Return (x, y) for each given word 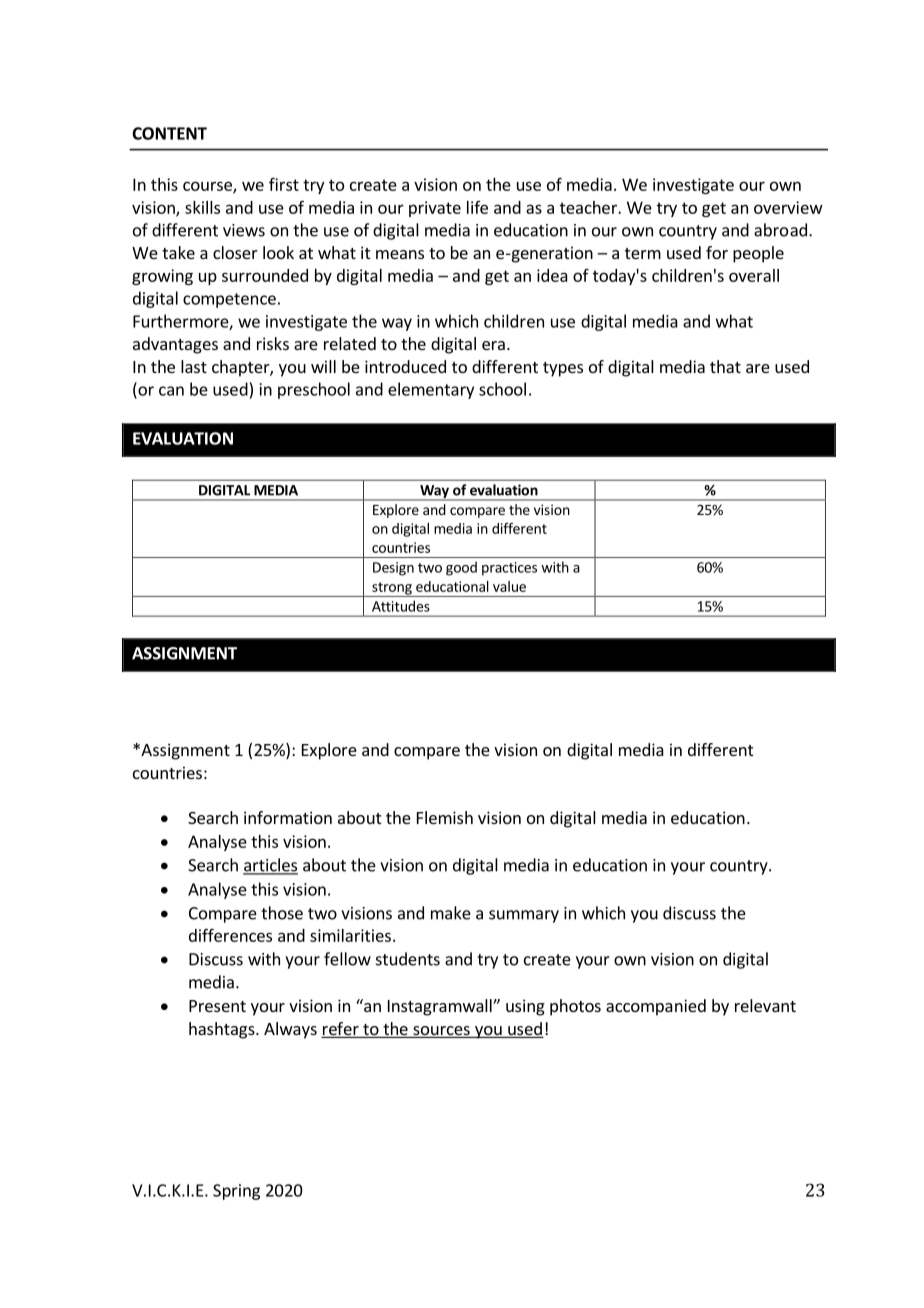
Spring (236, 1192)
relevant (765, 1005)
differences (230, 935)
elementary (431, 390)
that (725, 366)
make (451, 913)
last (194, 366)
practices (509, 569)
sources (441, 1032)
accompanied (656, 1007)
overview (788, 207)
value (509, 586)
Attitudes (400, 606)
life (477, 207)
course (208, 187)
